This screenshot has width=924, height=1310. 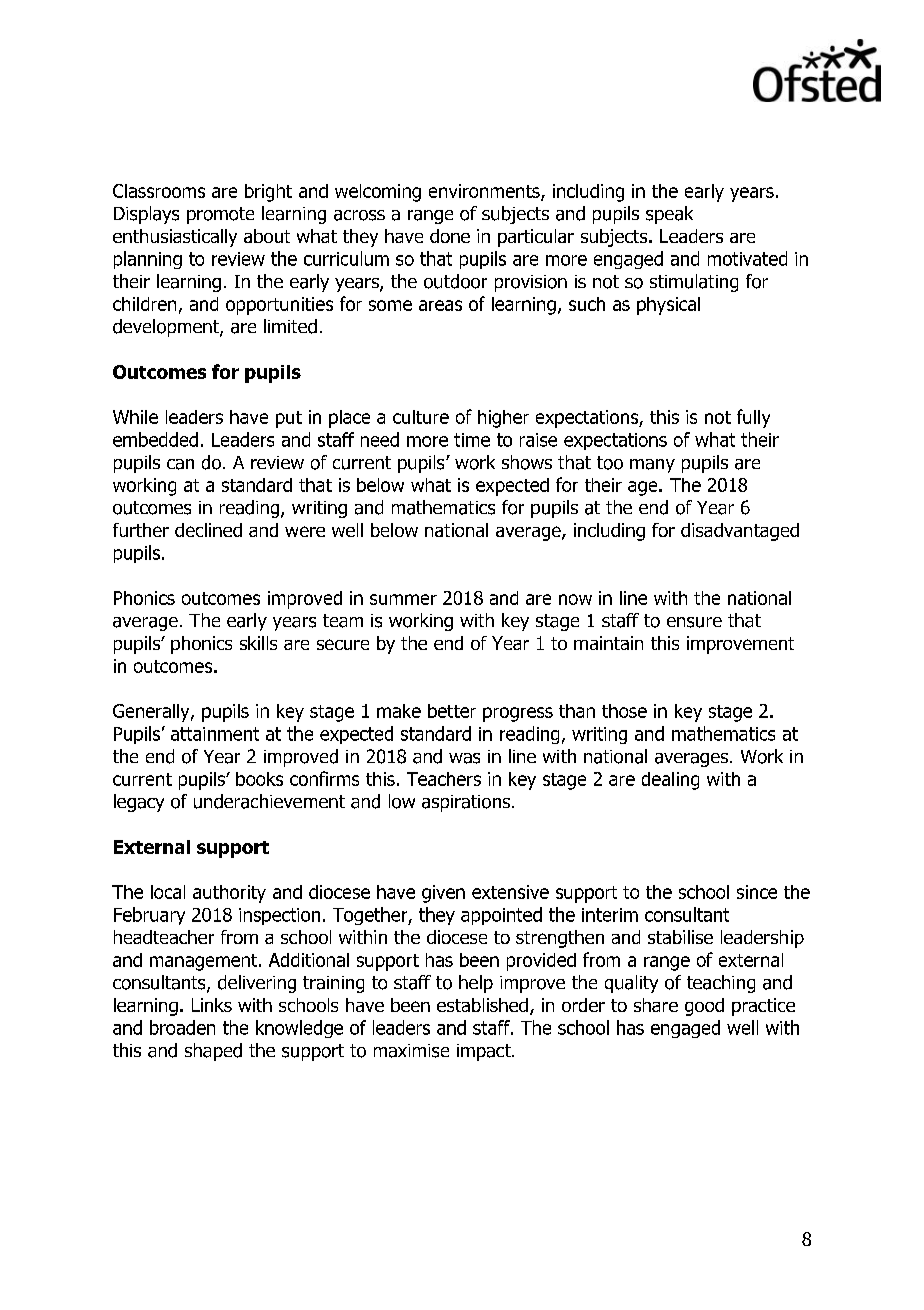 What do you see at coordinates (450, 236) in the screenshot?
I see `done` at bounding box center [450, 236].
